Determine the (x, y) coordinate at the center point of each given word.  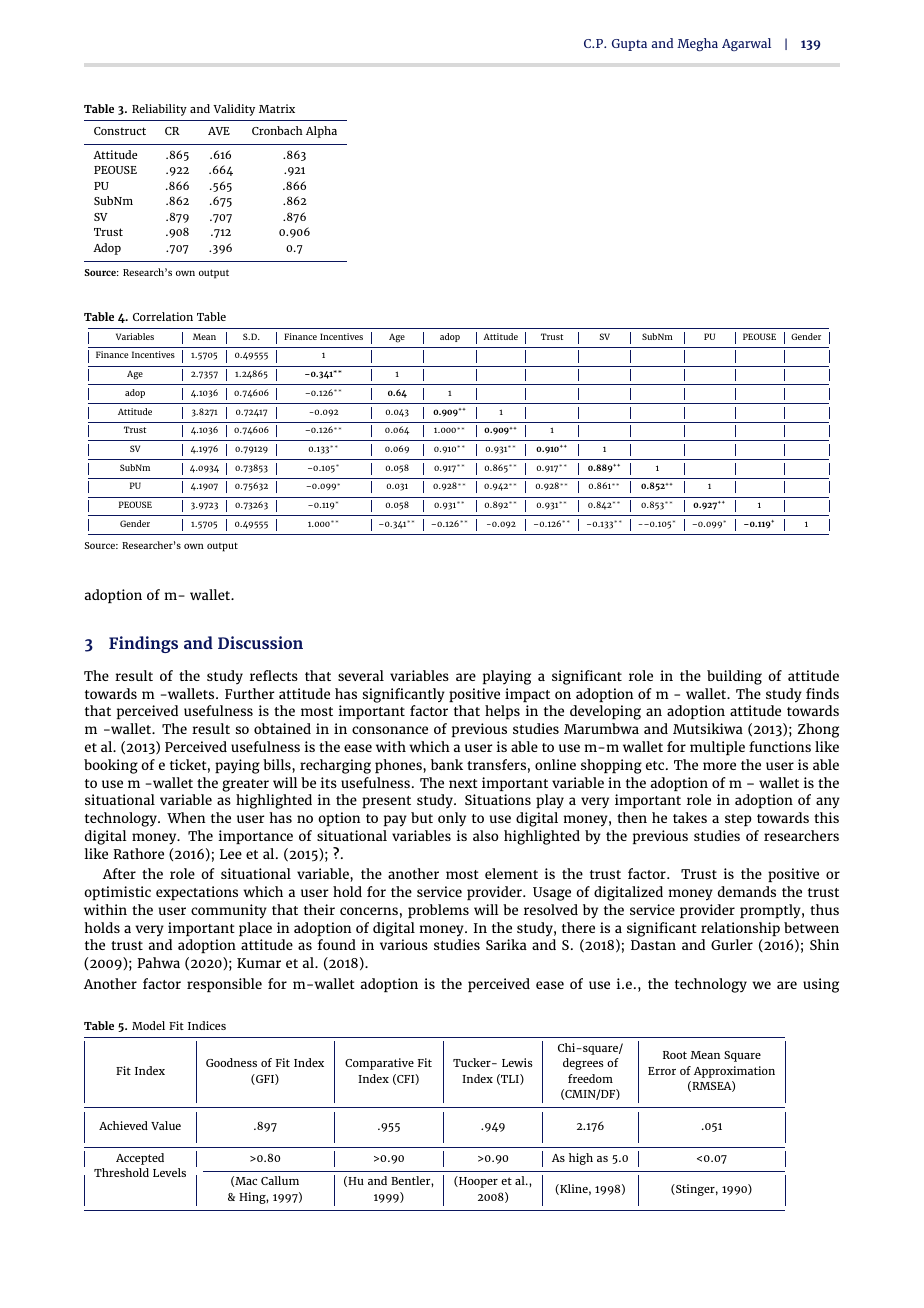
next (463, 783)
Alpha (321, 132)
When (186, 817)
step (738, 820)
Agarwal (746, 44)
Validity (234, 110)
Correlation (163, 316)
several (361, 675)
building (734, 677)
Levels (169, 1172)
